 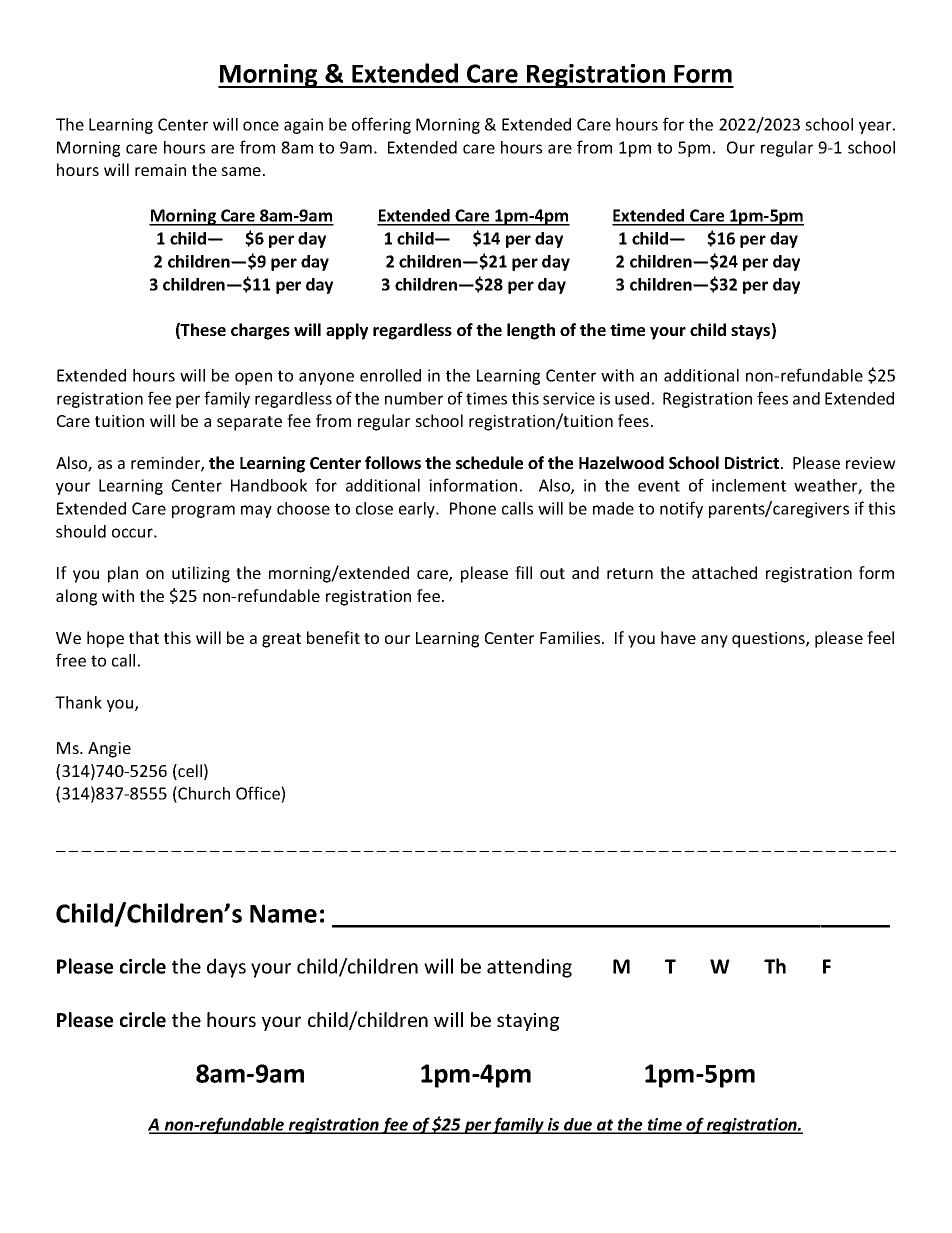 I want to click on stays, so click(x=750, y=332).
